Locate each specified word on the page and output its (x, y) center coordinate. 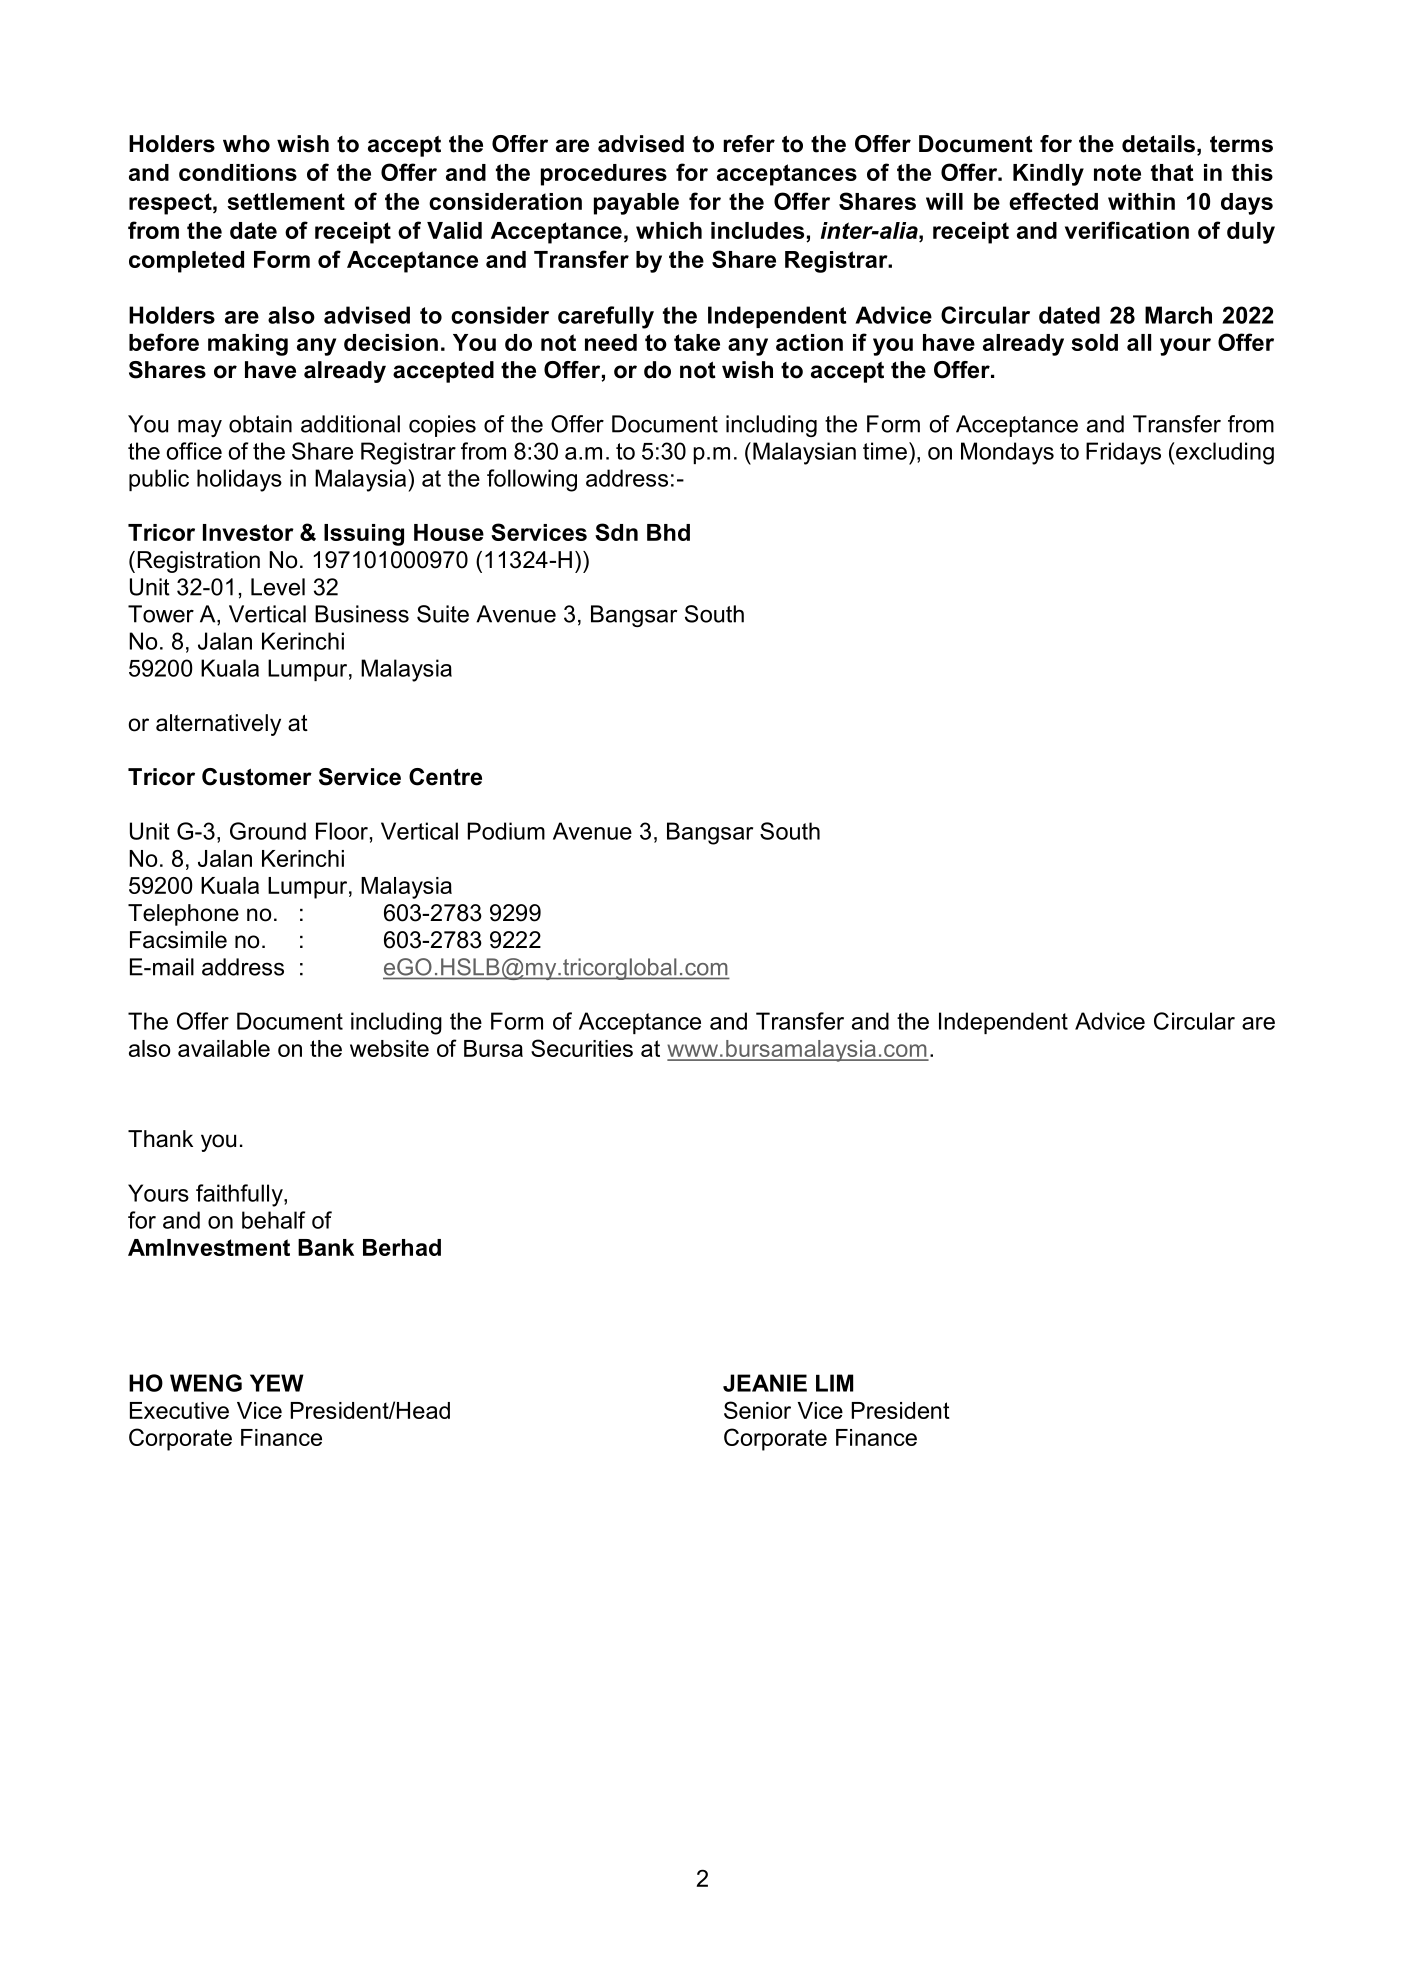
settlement (286, 201)
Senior (757, 1410)
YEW (277, 1383)
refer (749, 144)
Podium (506, 831)
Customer (257, 777)
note (1117, 172)
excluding (1225, 453)
